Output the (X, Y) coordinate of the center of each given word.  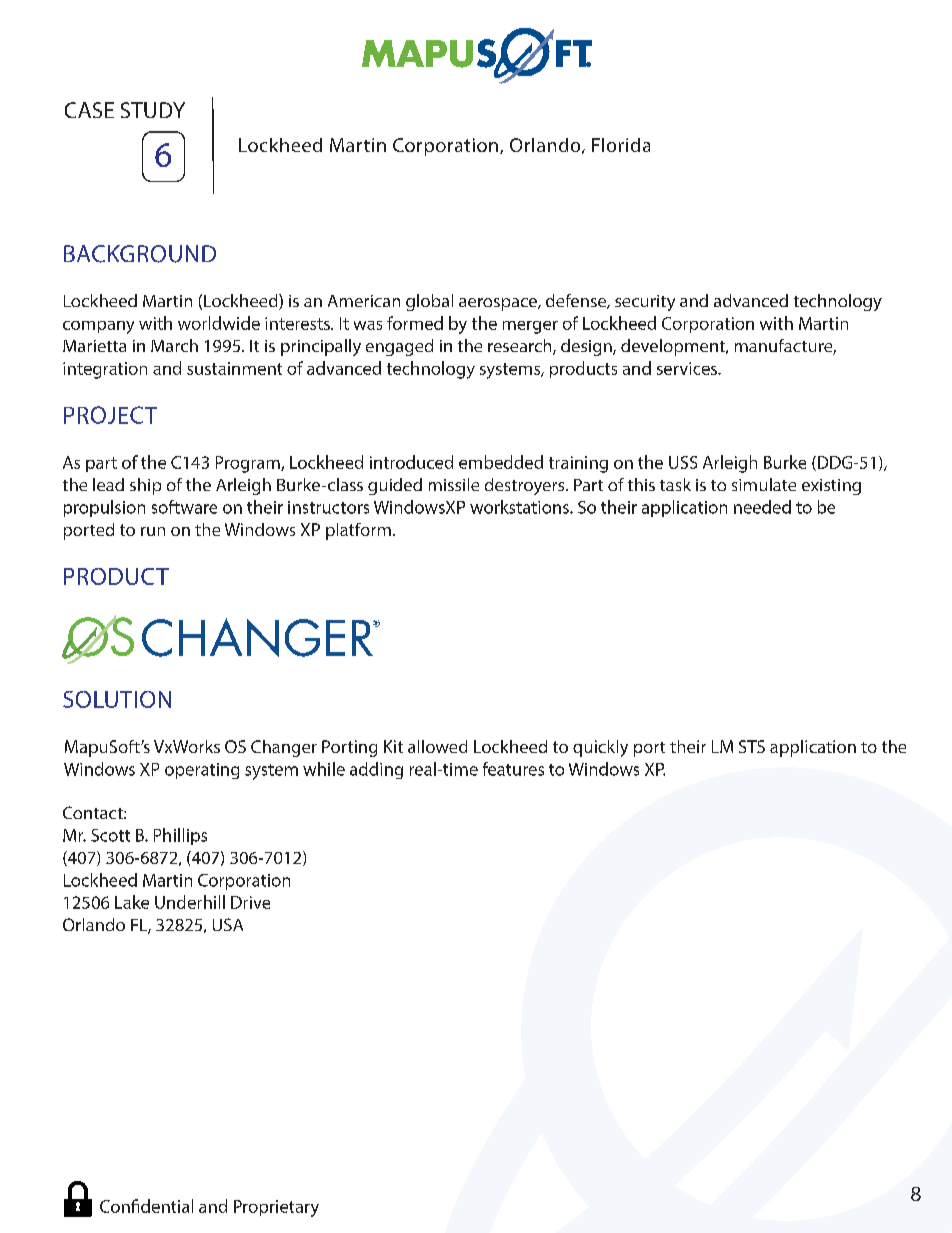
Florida (621, 145)
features (513, 769)
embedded (501, 462)
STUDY (153, 110)
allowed (437, 746)
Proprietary (276, 1208)
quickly (600, 748)
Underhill (190, 902)
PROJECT (110, 415)
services (688, 368)
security (645, 303)
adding (376, 770)
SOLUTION (117, 699)
